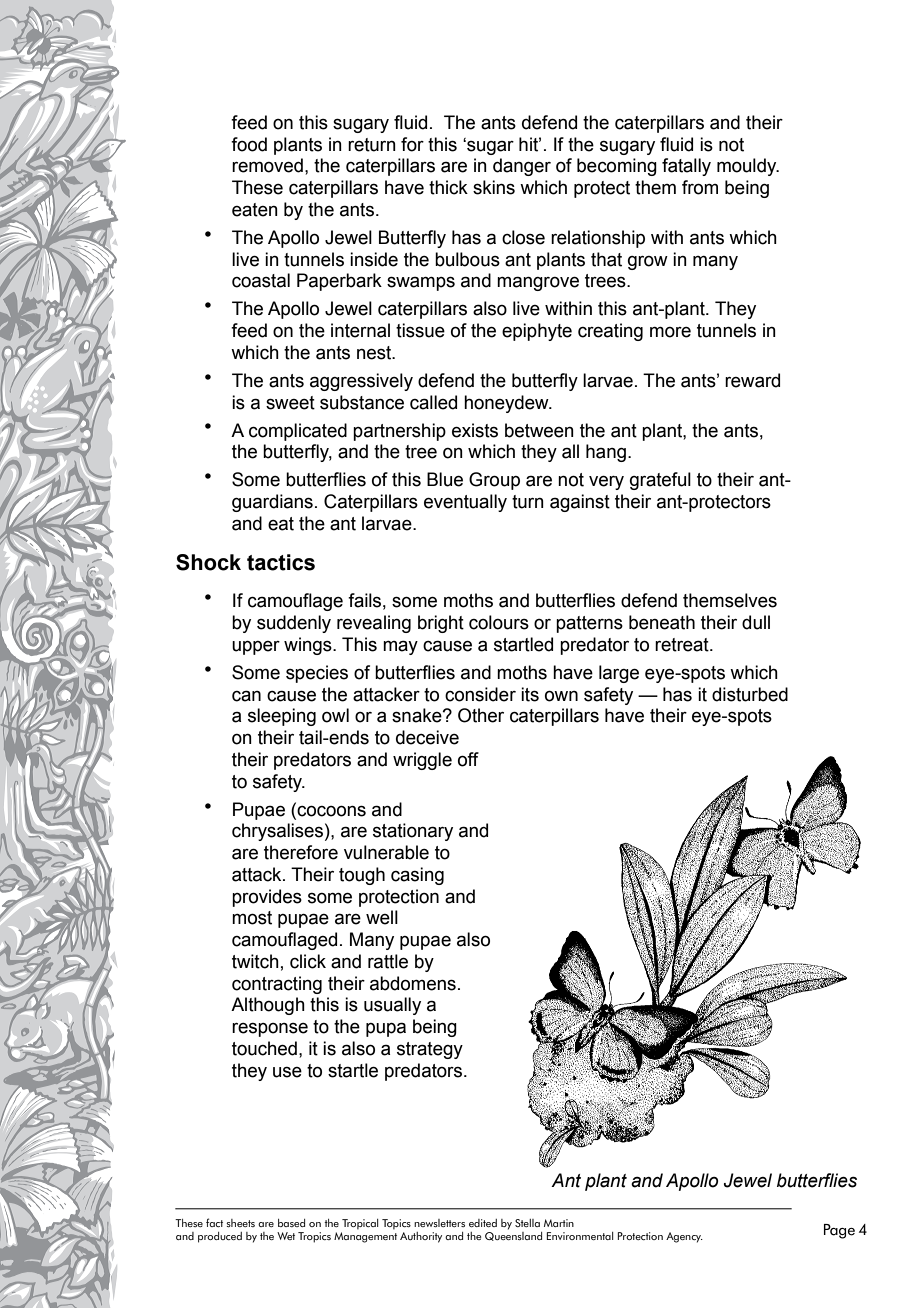  I want to click on casing, so click(417, 876).
